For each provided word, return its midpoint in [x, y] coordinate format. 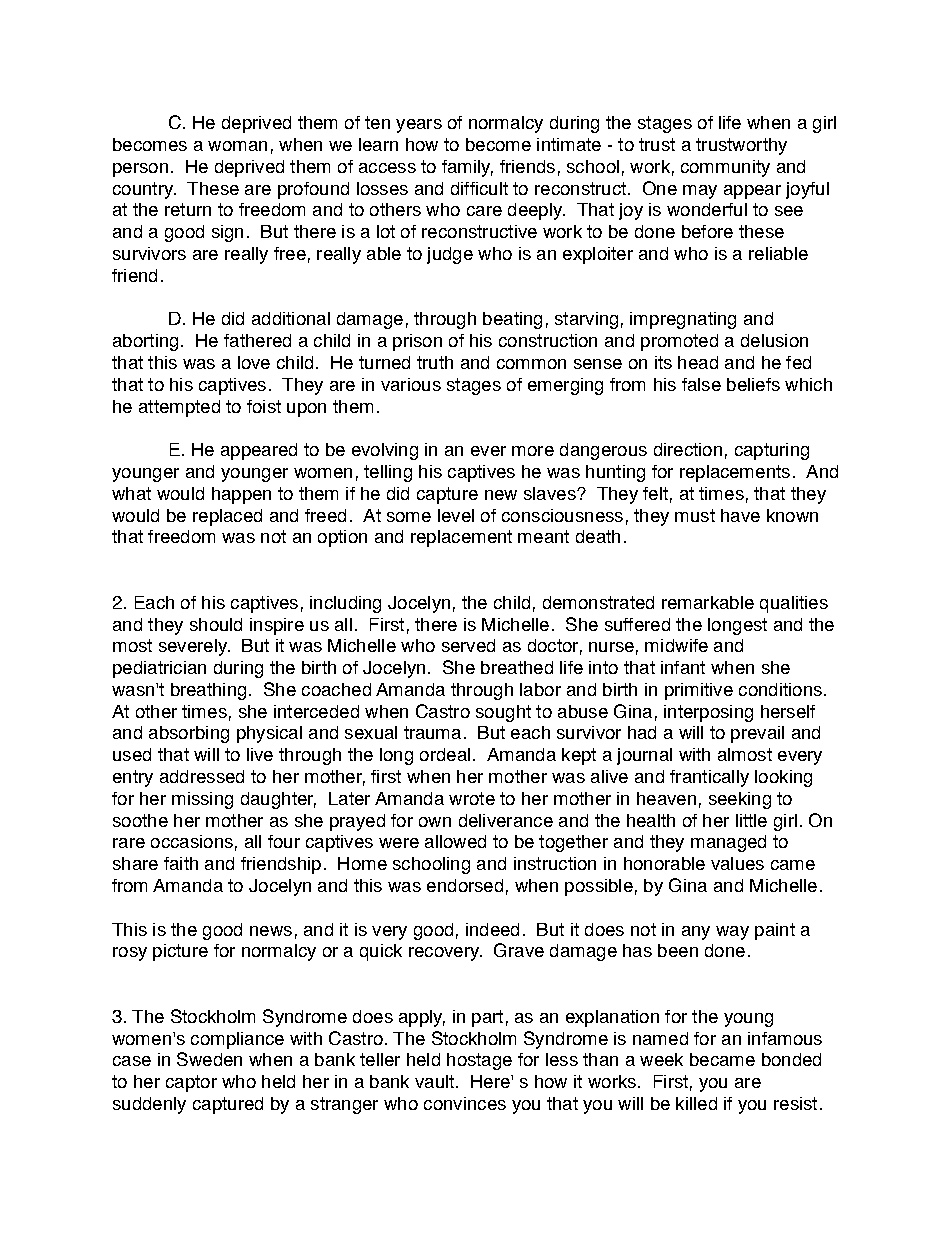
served [468, 645]
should [216, 624]
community [725, 168]
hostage [479, 1061]
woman [237, 146]
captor [191, 1083]
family [467, 168]
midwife [676, 645]
